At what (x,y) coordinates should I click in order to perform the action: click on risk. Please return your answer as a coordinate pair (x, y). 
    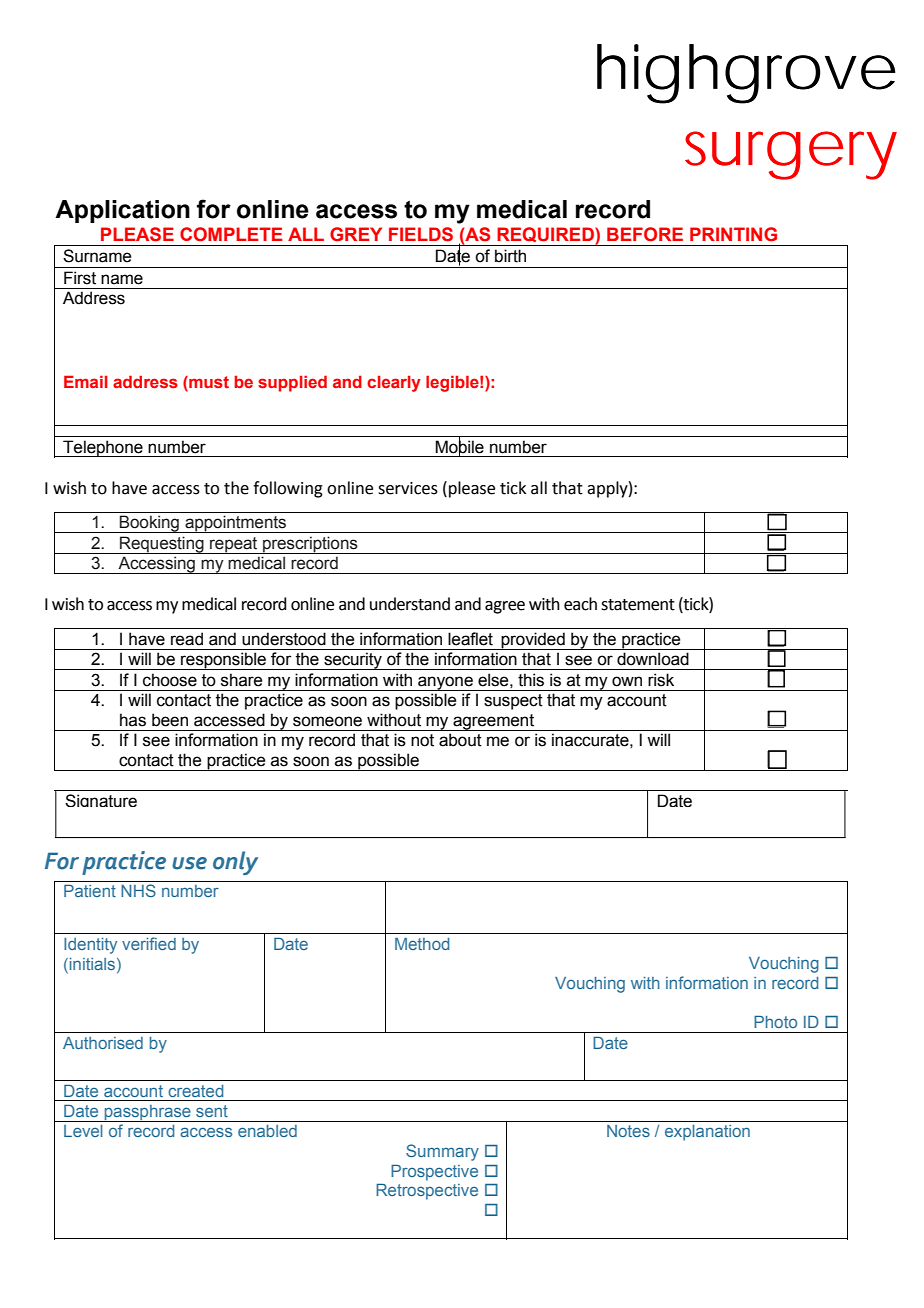
    Looking at the image, I should click on (661, 680).
